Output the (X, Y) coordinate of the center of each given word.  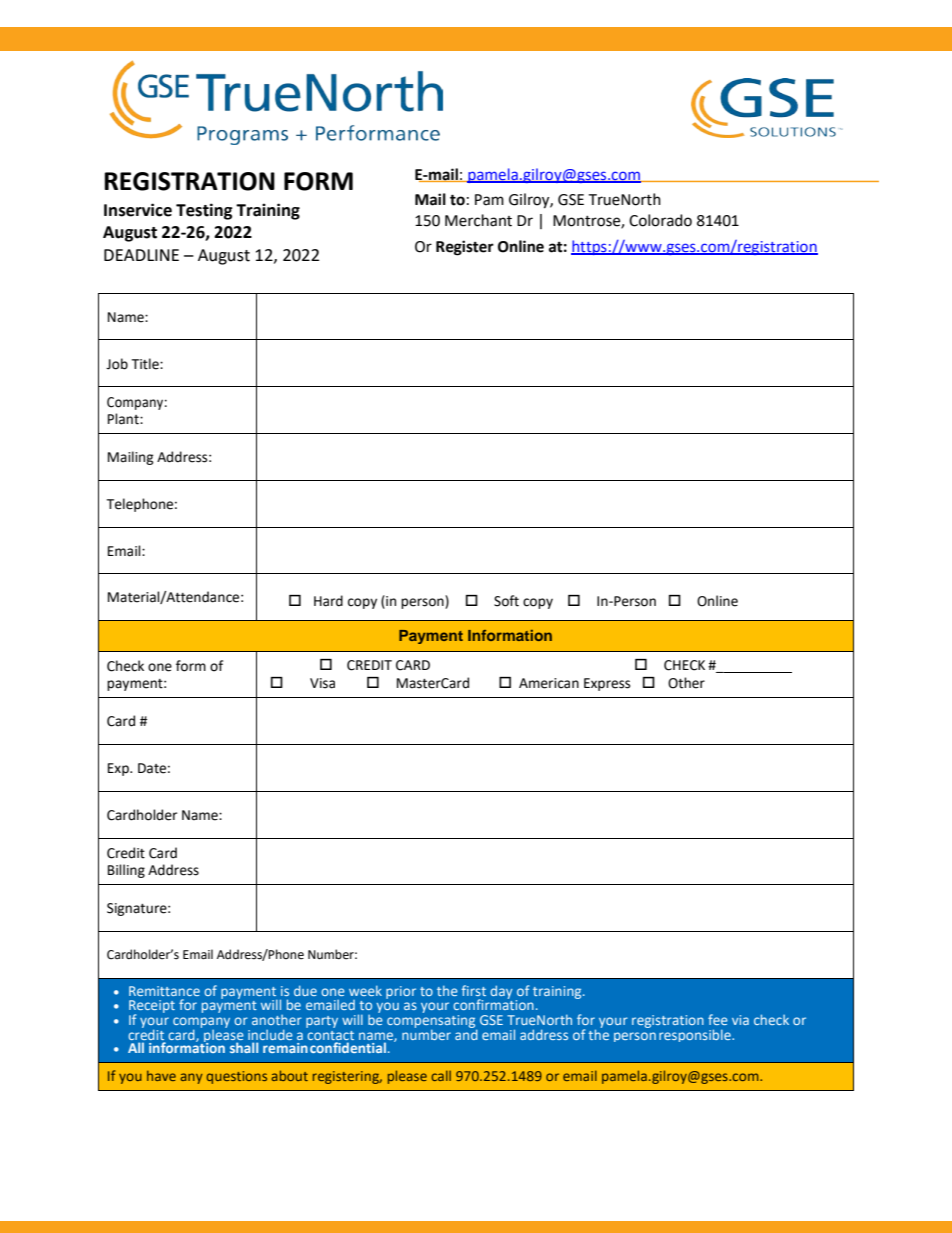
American (549, 683)
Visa (322, 683)
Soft (506, 601)
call (441, 1075)
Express (607, 684)
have (161, 1075)
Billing (126, 871)
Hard (328, 601)
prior (401, 992)
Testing (204, 211)
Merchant (478, 220)
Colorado (660, 220)
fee (718, 1019)
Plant (124, 419)
